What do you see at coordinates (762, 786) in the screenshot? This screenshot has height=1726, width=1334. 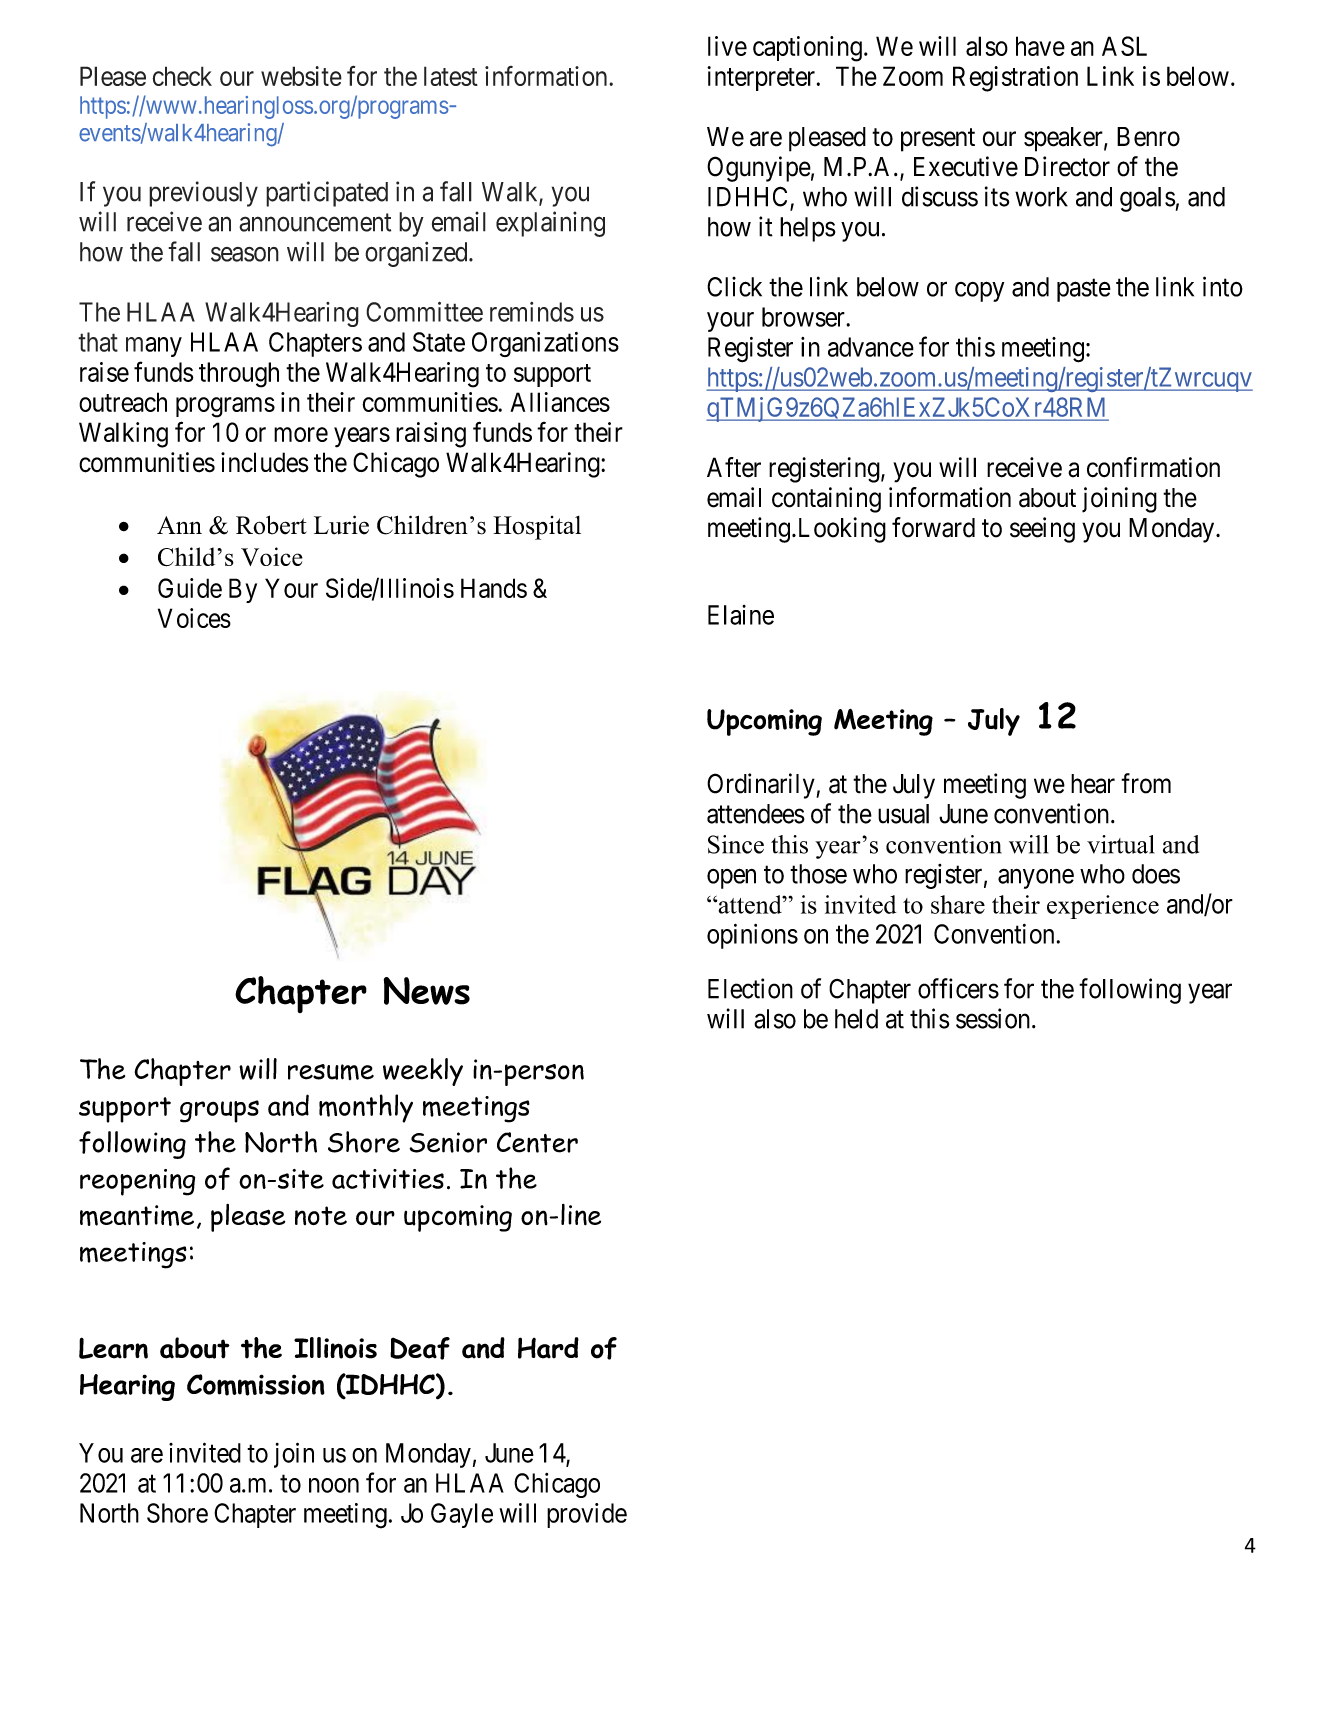 I see `Ordinarily` at bounding box center [762, 786].
